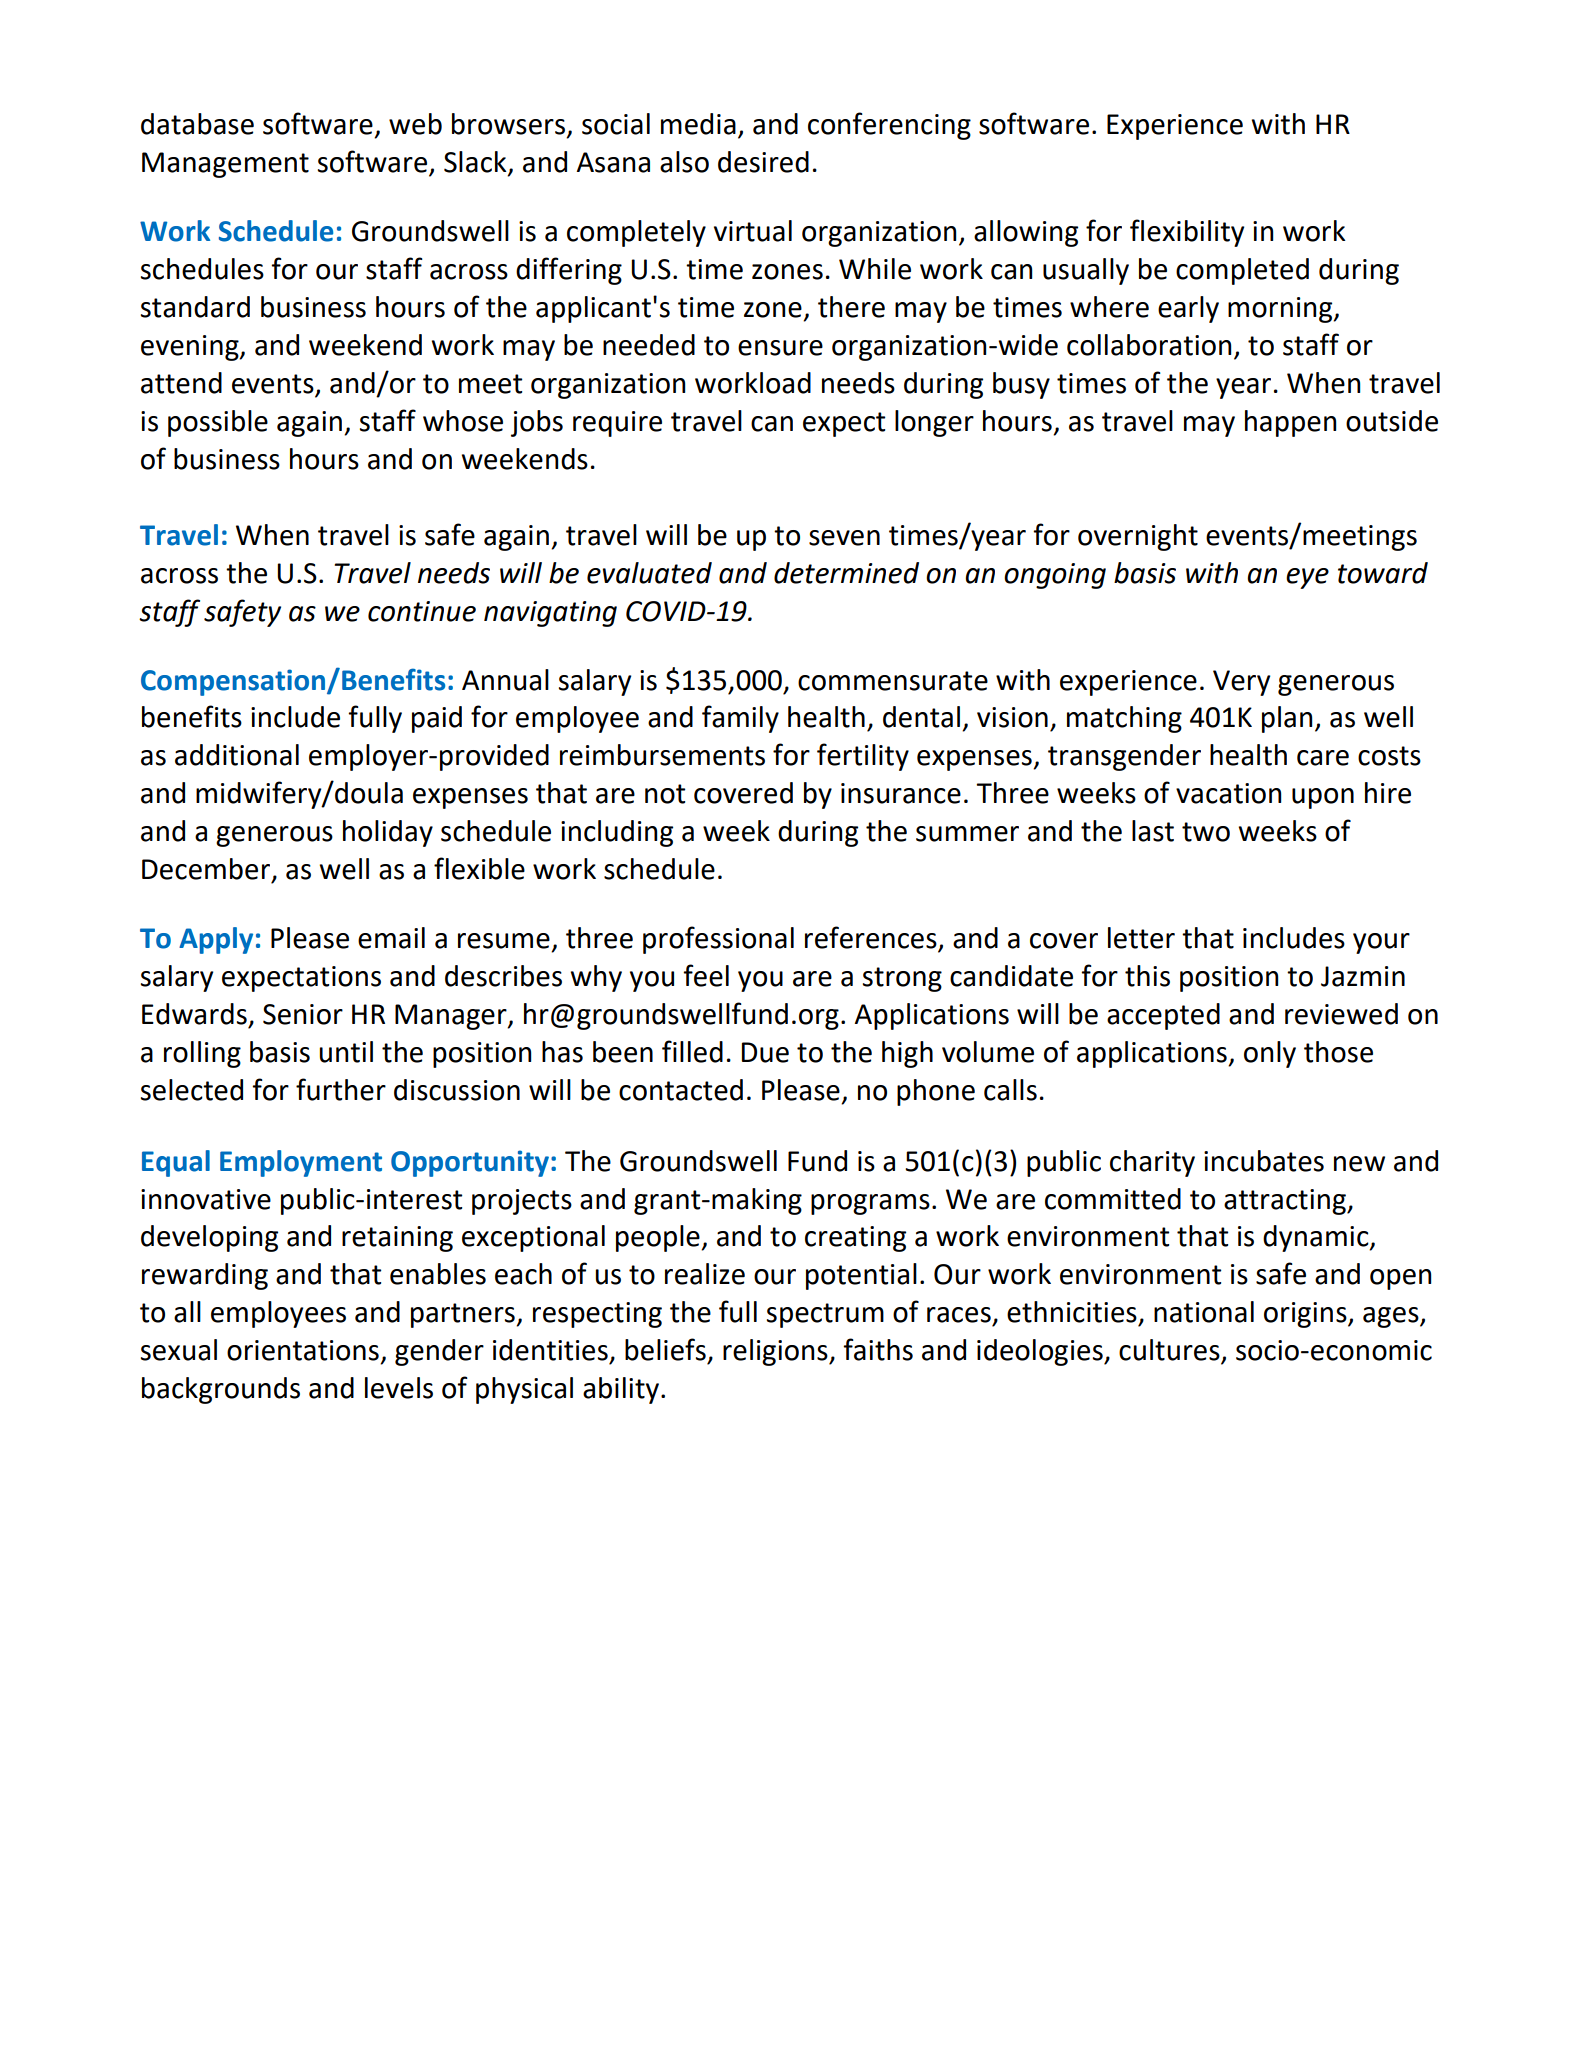 The height and width of the screenshot is (2051, 1585). Describe the element at coordinates (1170, 1351) in the screenshot. I see `cultures` at that location.
